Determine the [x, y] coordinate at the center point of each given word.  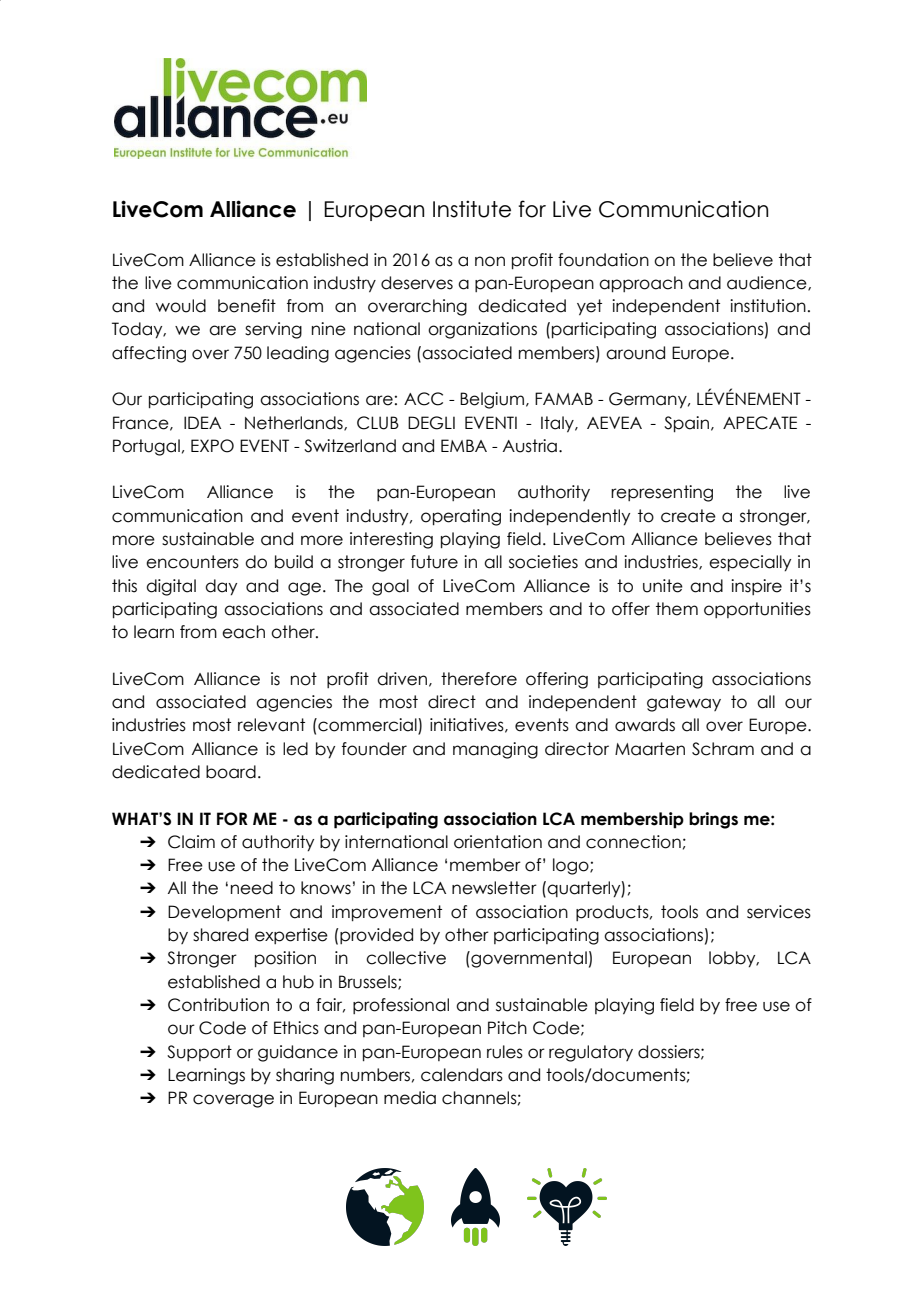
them [677, 609]
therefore [479, 679]
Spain [686, 424]
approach [641, 284]
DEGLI [431, 423]
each [243, 632]
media [410, 1098]
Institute [472, 209]
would [181, 306]
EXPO [212, 446]
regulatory [591, 1053]
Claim [191, 842]
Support [199, 1053]
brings [713, 820]
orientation [498, 842]
